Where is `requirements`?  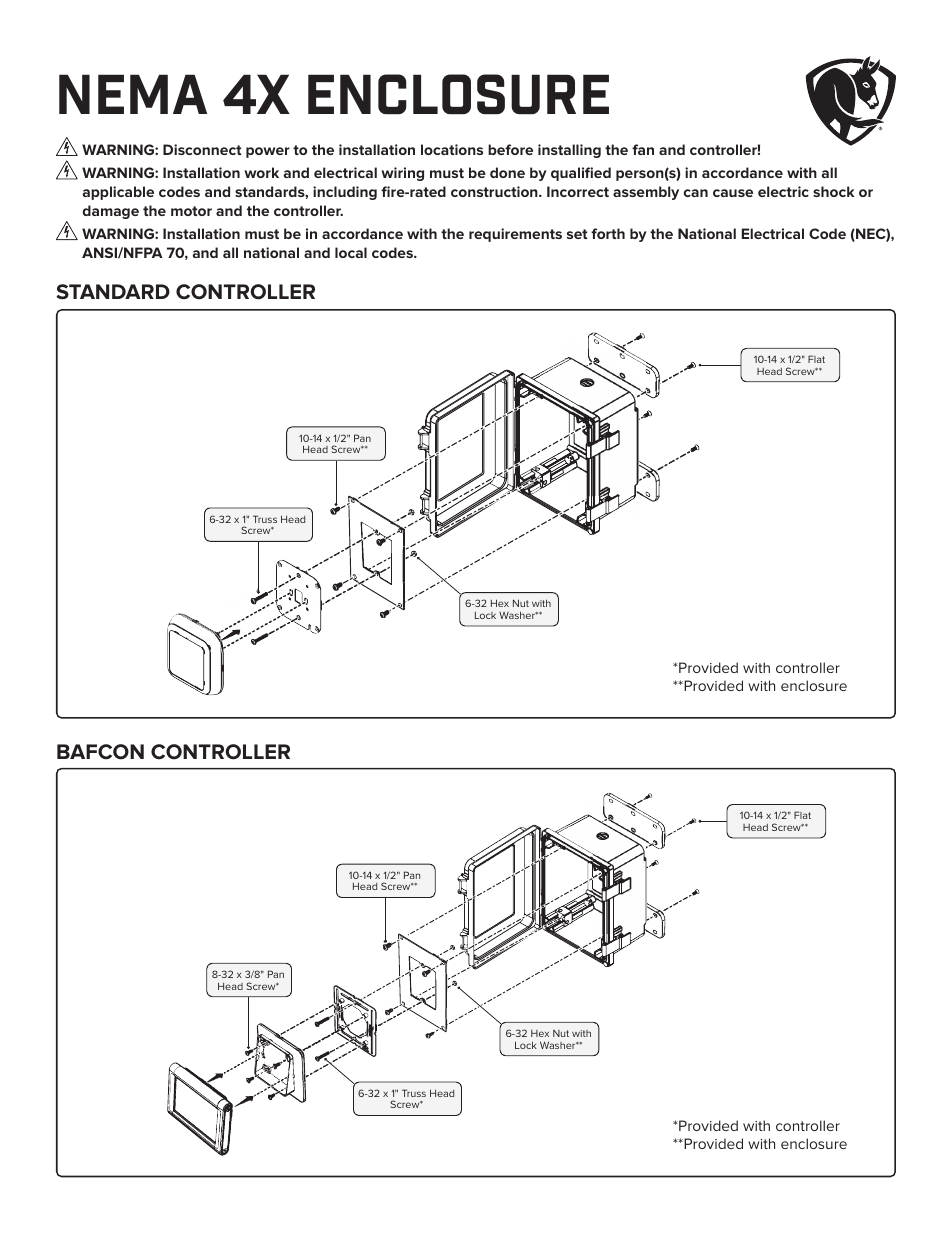 requirements is located at coordinates (515, 235).
